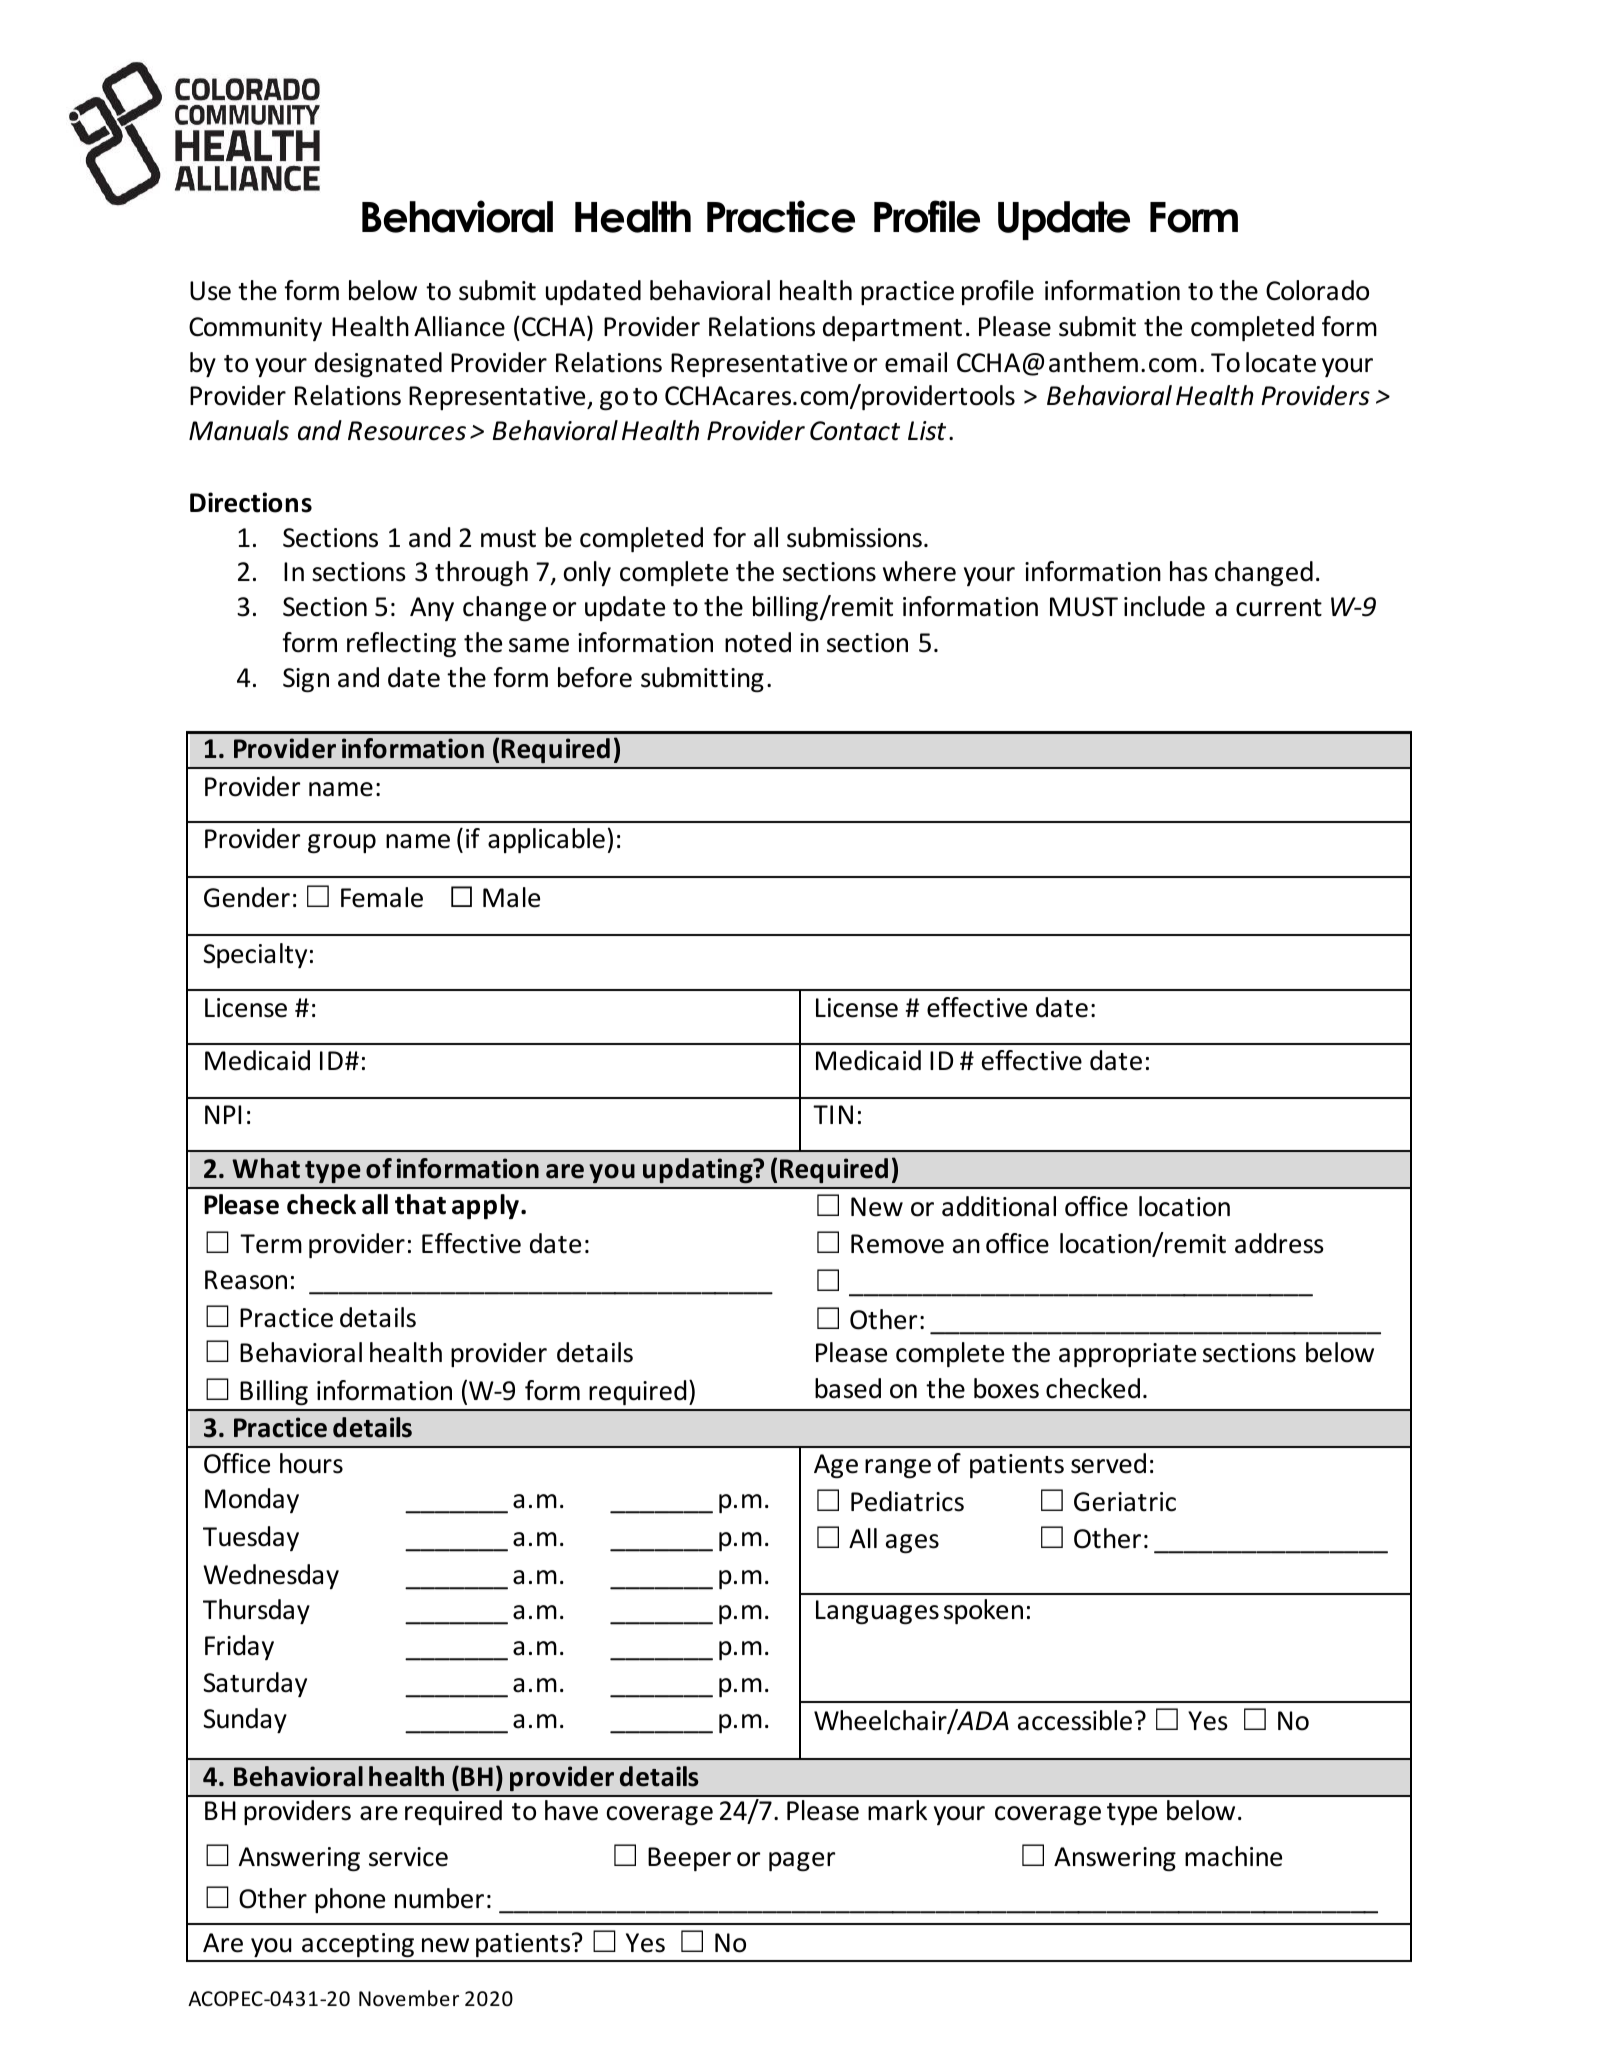 The width and height of the page is (1598, 2067). Describe the element at coordinates (892, 328) in the page. I see `department` at that location.
